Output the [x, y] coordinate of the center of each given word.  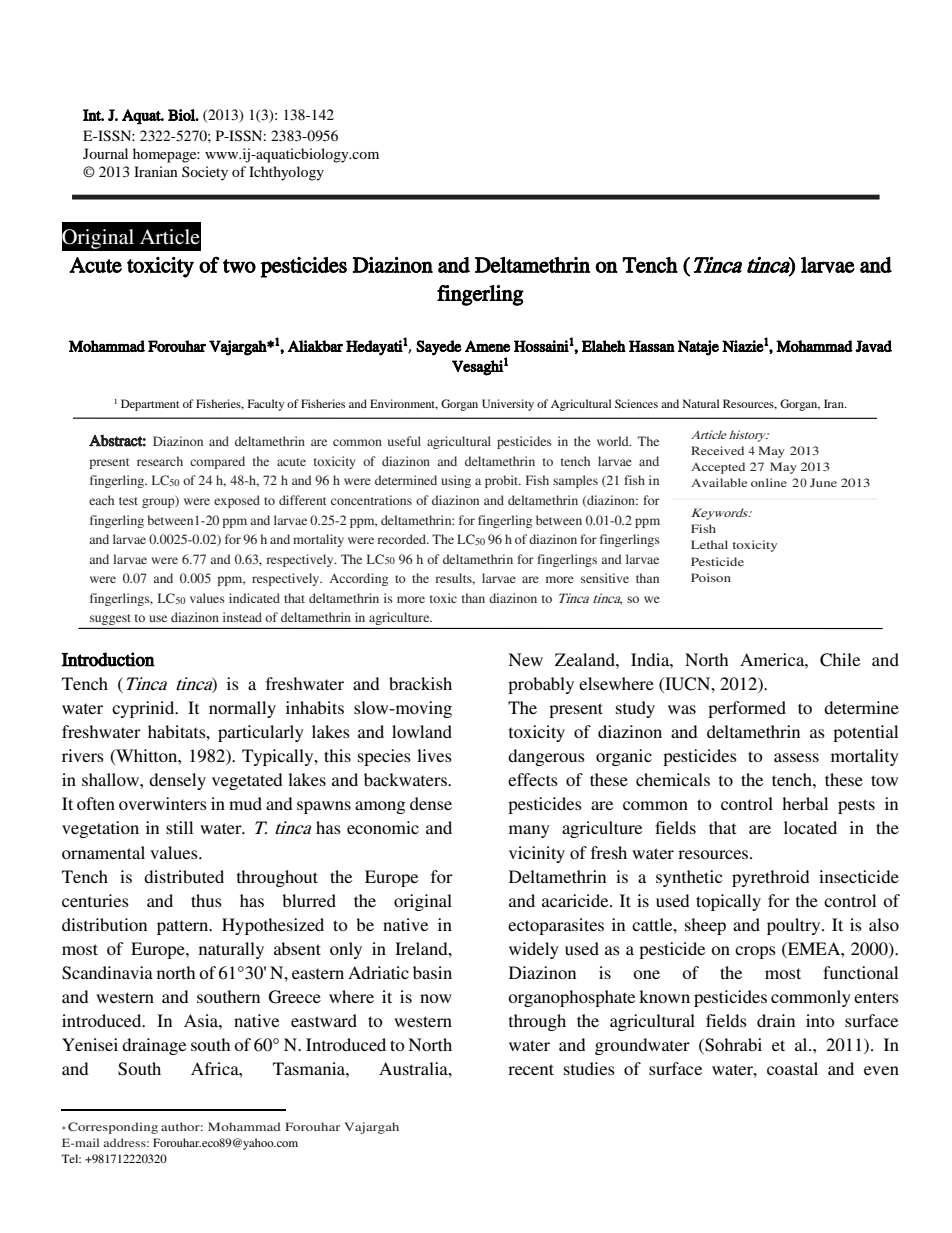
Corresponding [113, 1128]
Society [205, 173]
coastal [792, 1068]
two [239, 266]
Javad [873, 346]
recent [531, 1069]
